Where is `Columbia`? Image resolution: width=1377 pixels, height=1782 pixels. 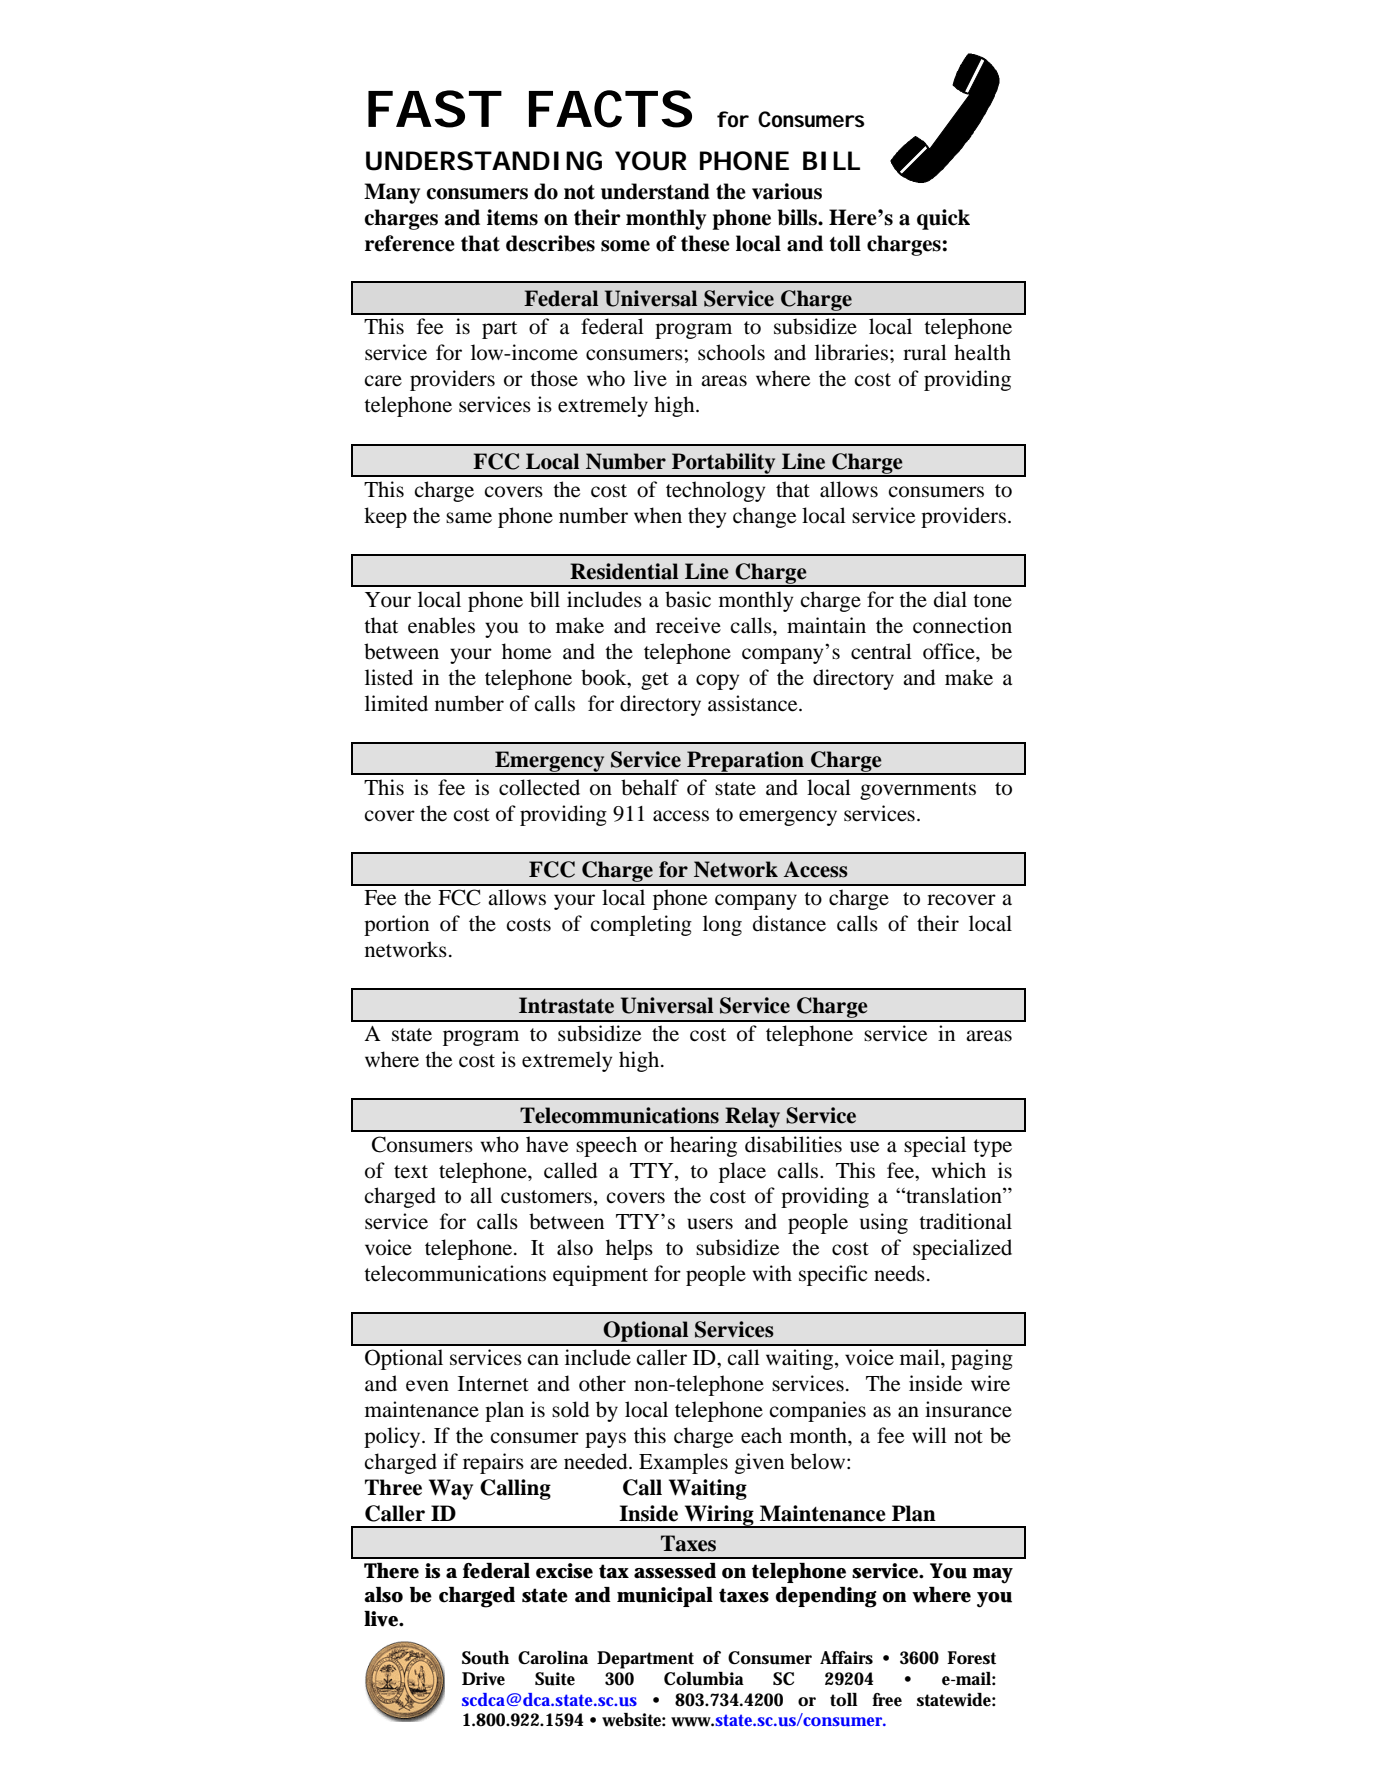
Columbia is located at coordinates (704, 1679).
